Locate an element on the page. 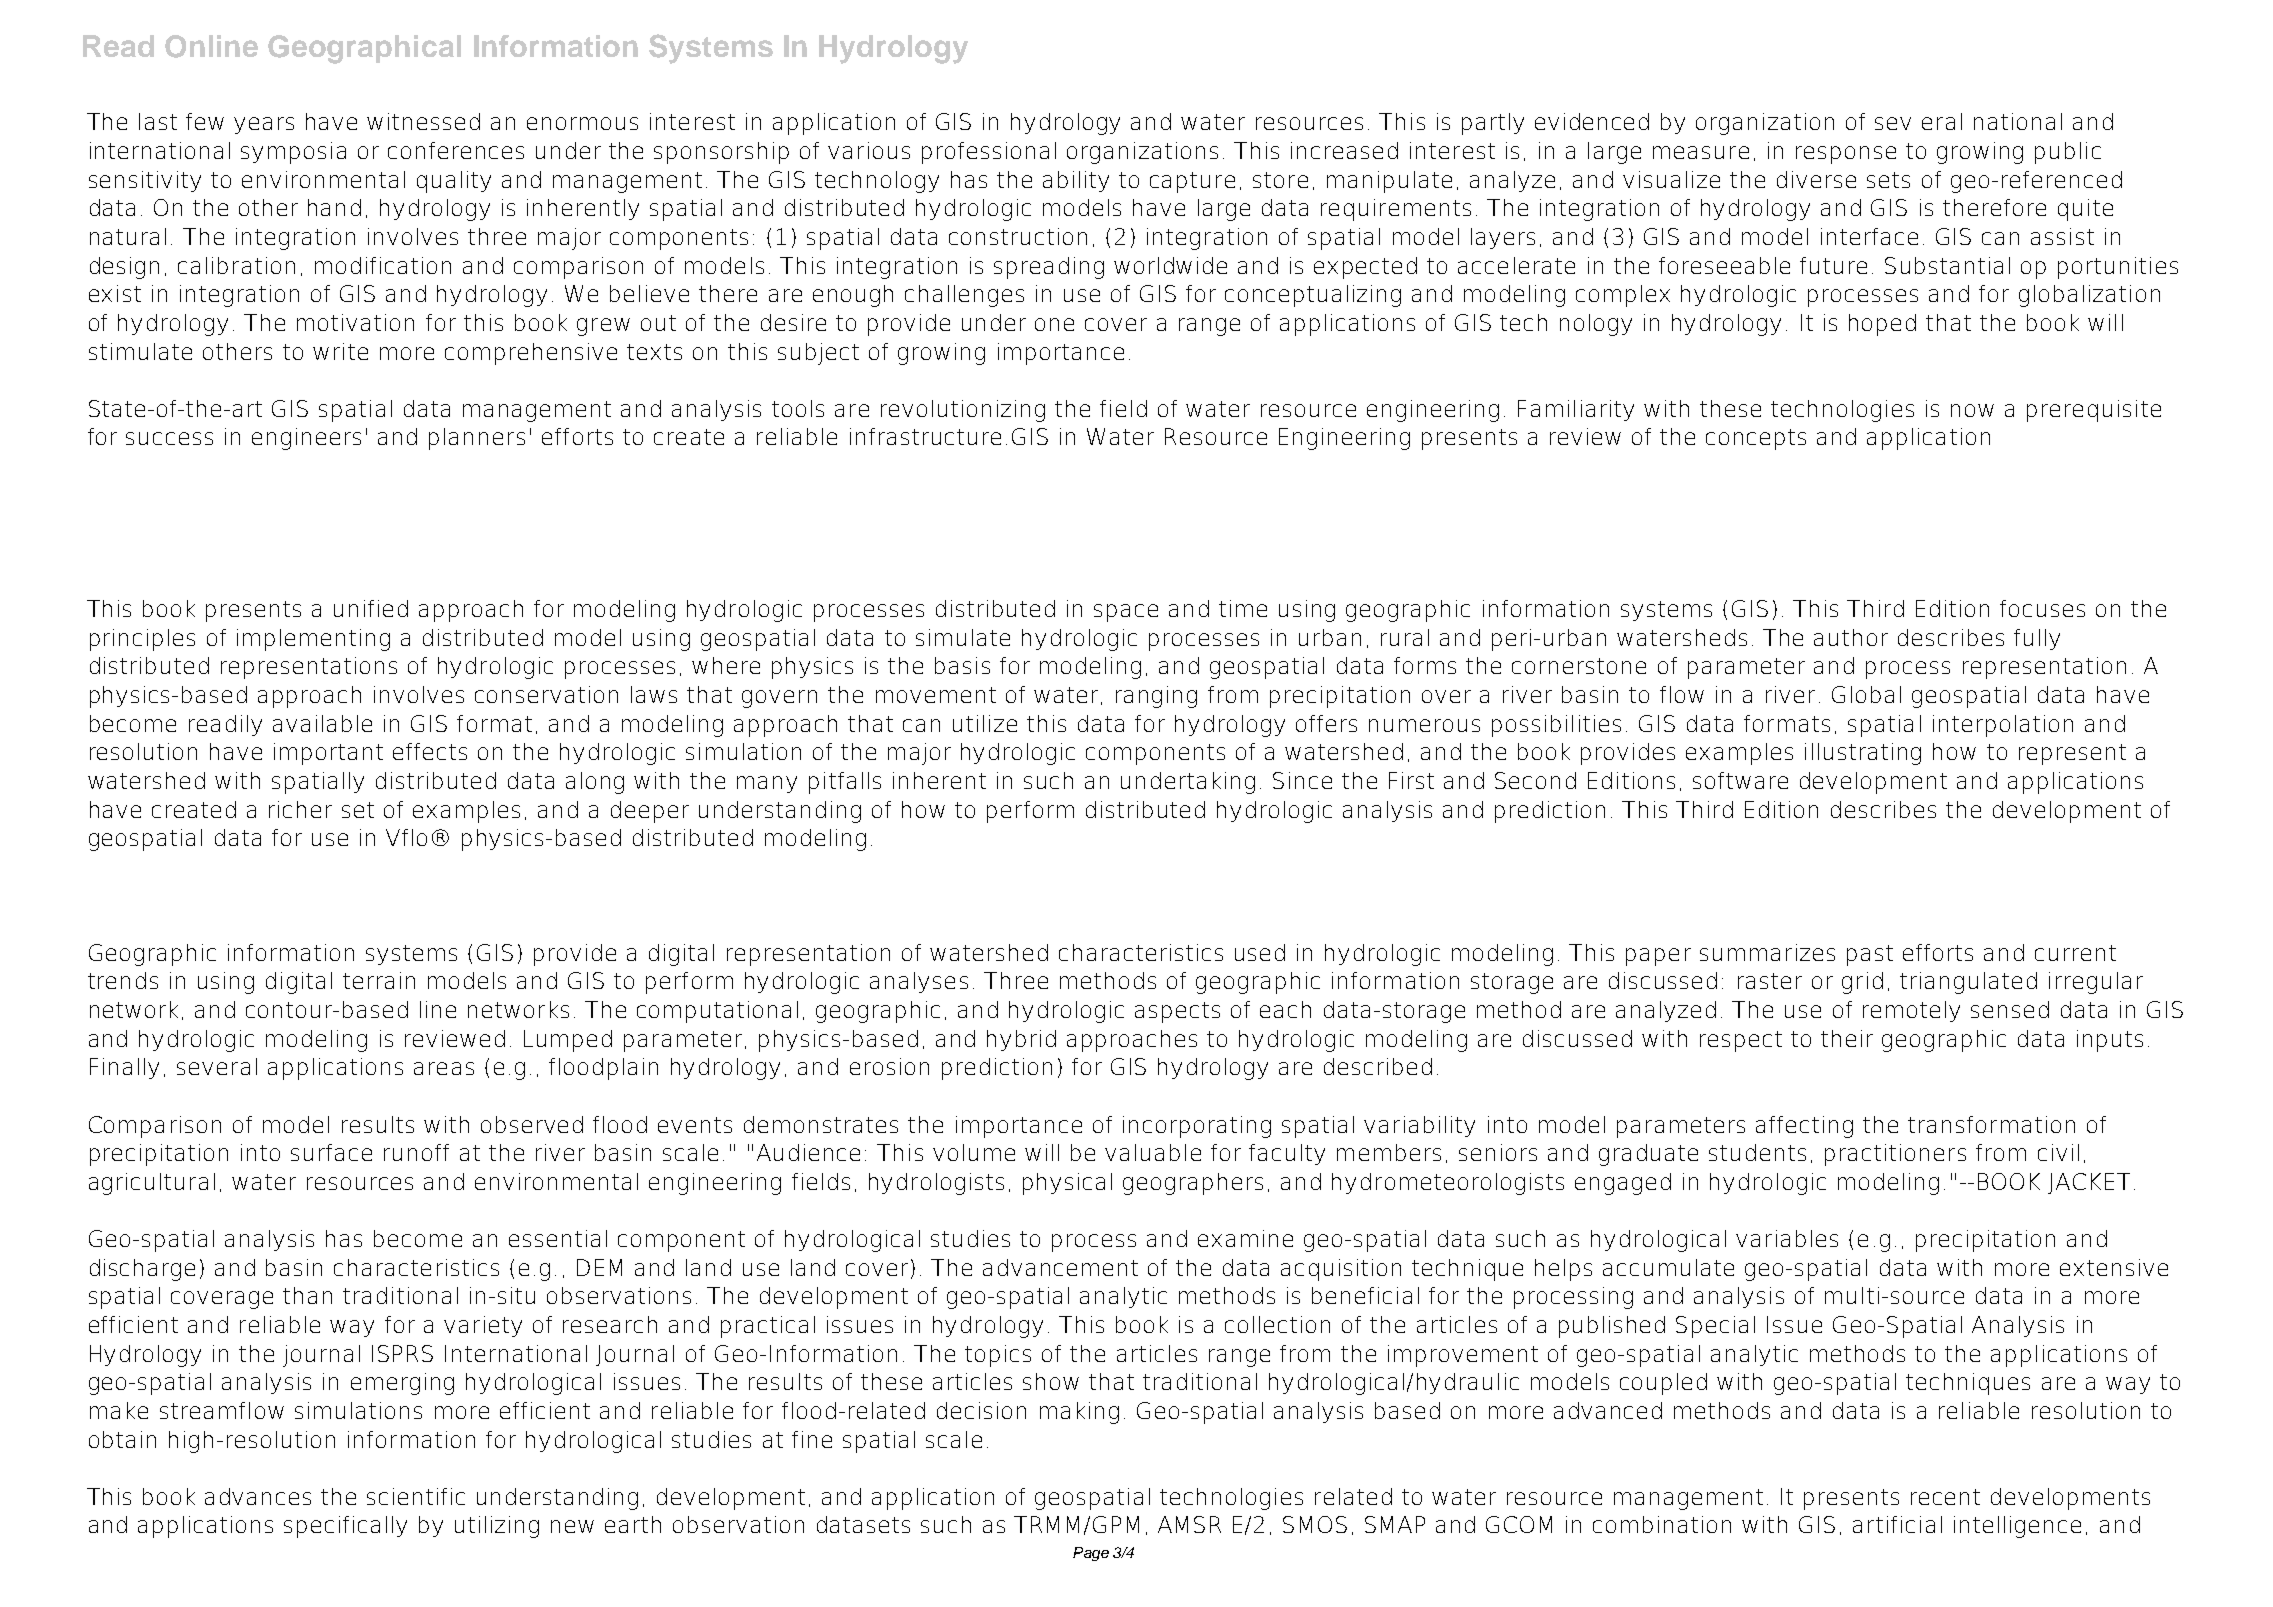  revolutionizing is located at coordinates (963, 411).
